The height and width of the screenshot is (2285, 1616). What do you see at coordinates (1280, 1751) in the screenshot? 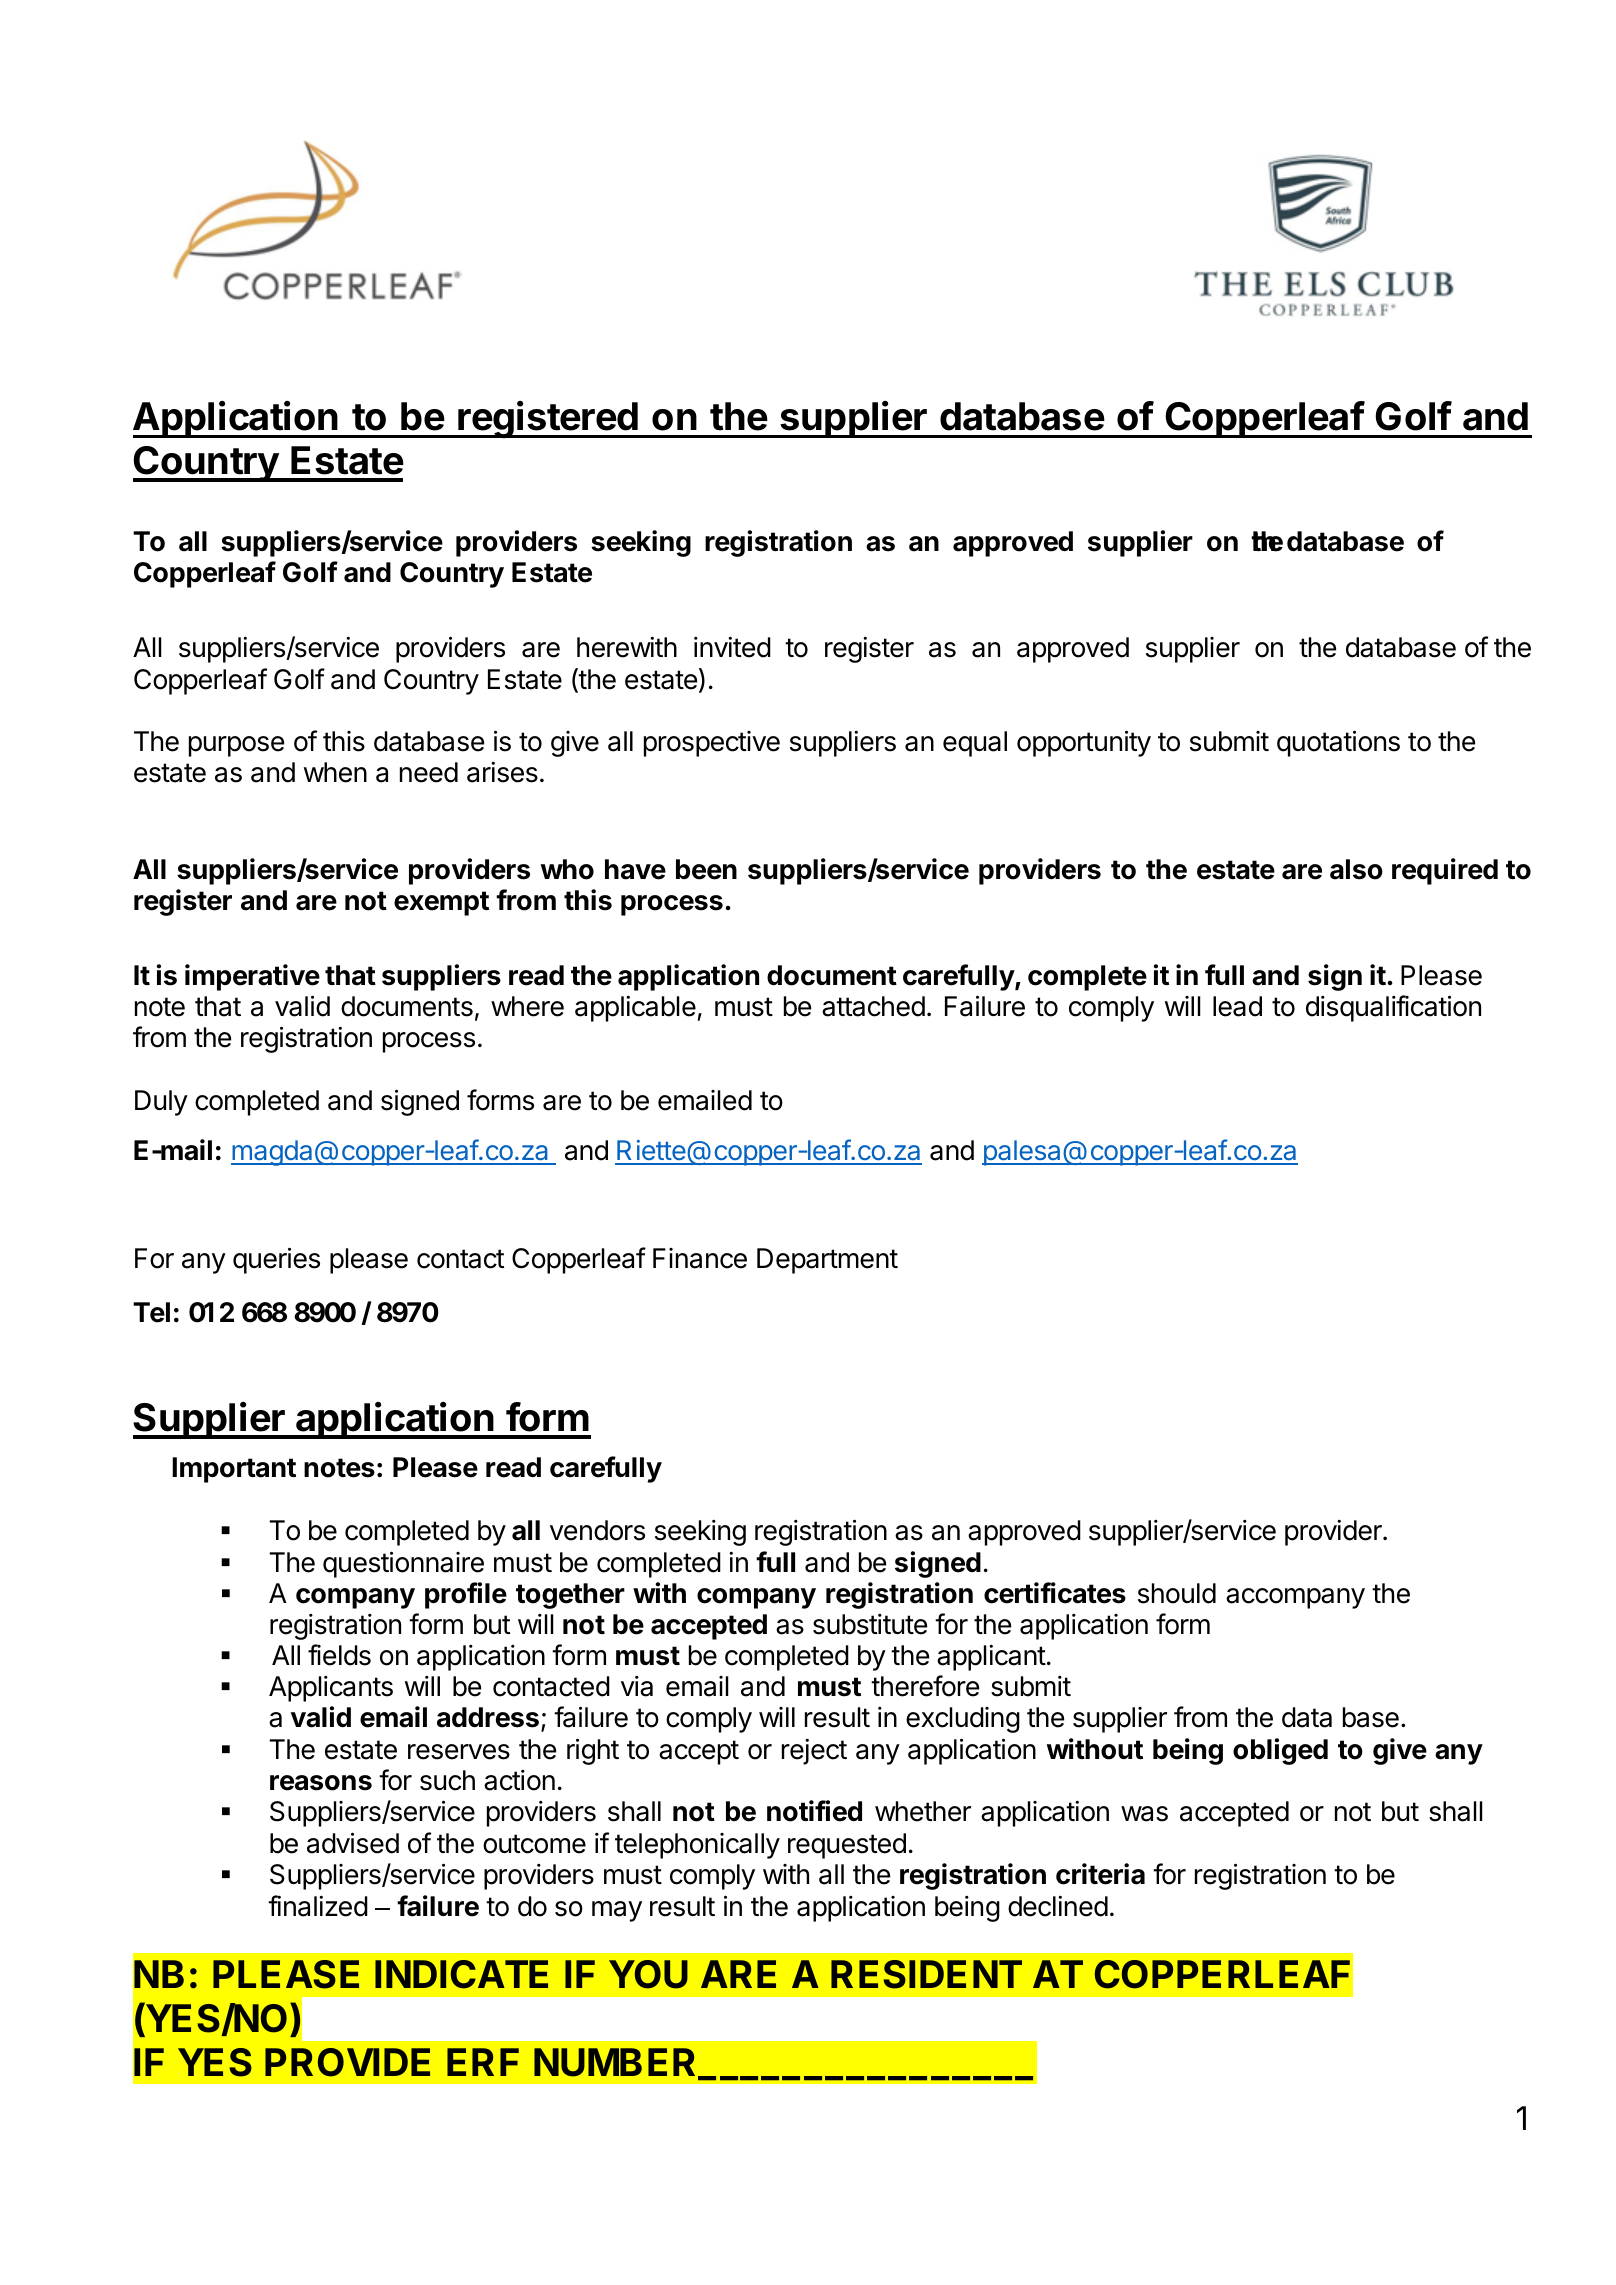
I see `obliged` at bounding box center [1280, 1751].
